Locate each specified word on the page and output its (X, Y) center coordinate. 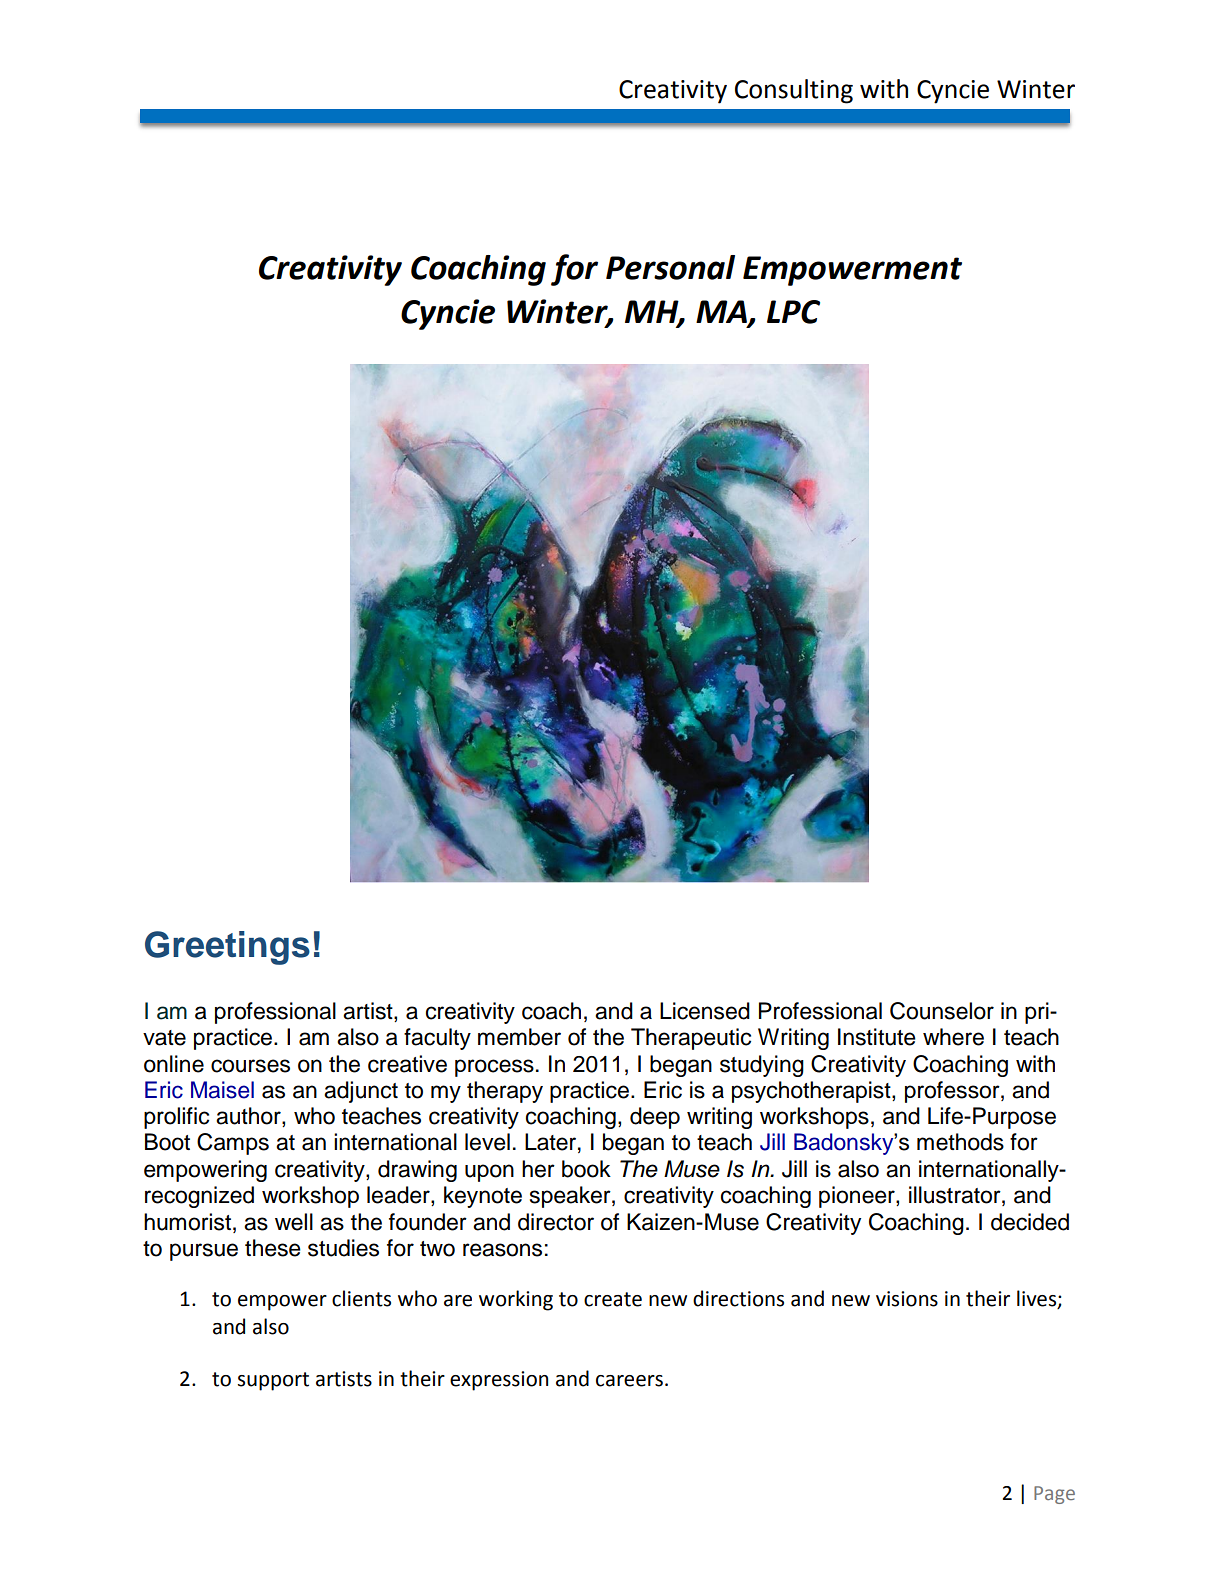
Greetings (227, 948)
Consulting (794, 91)
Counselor (942, 1011)
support (273, 1381)
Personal (670, 267)
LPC (793, 312)
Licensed (705, 1011)
